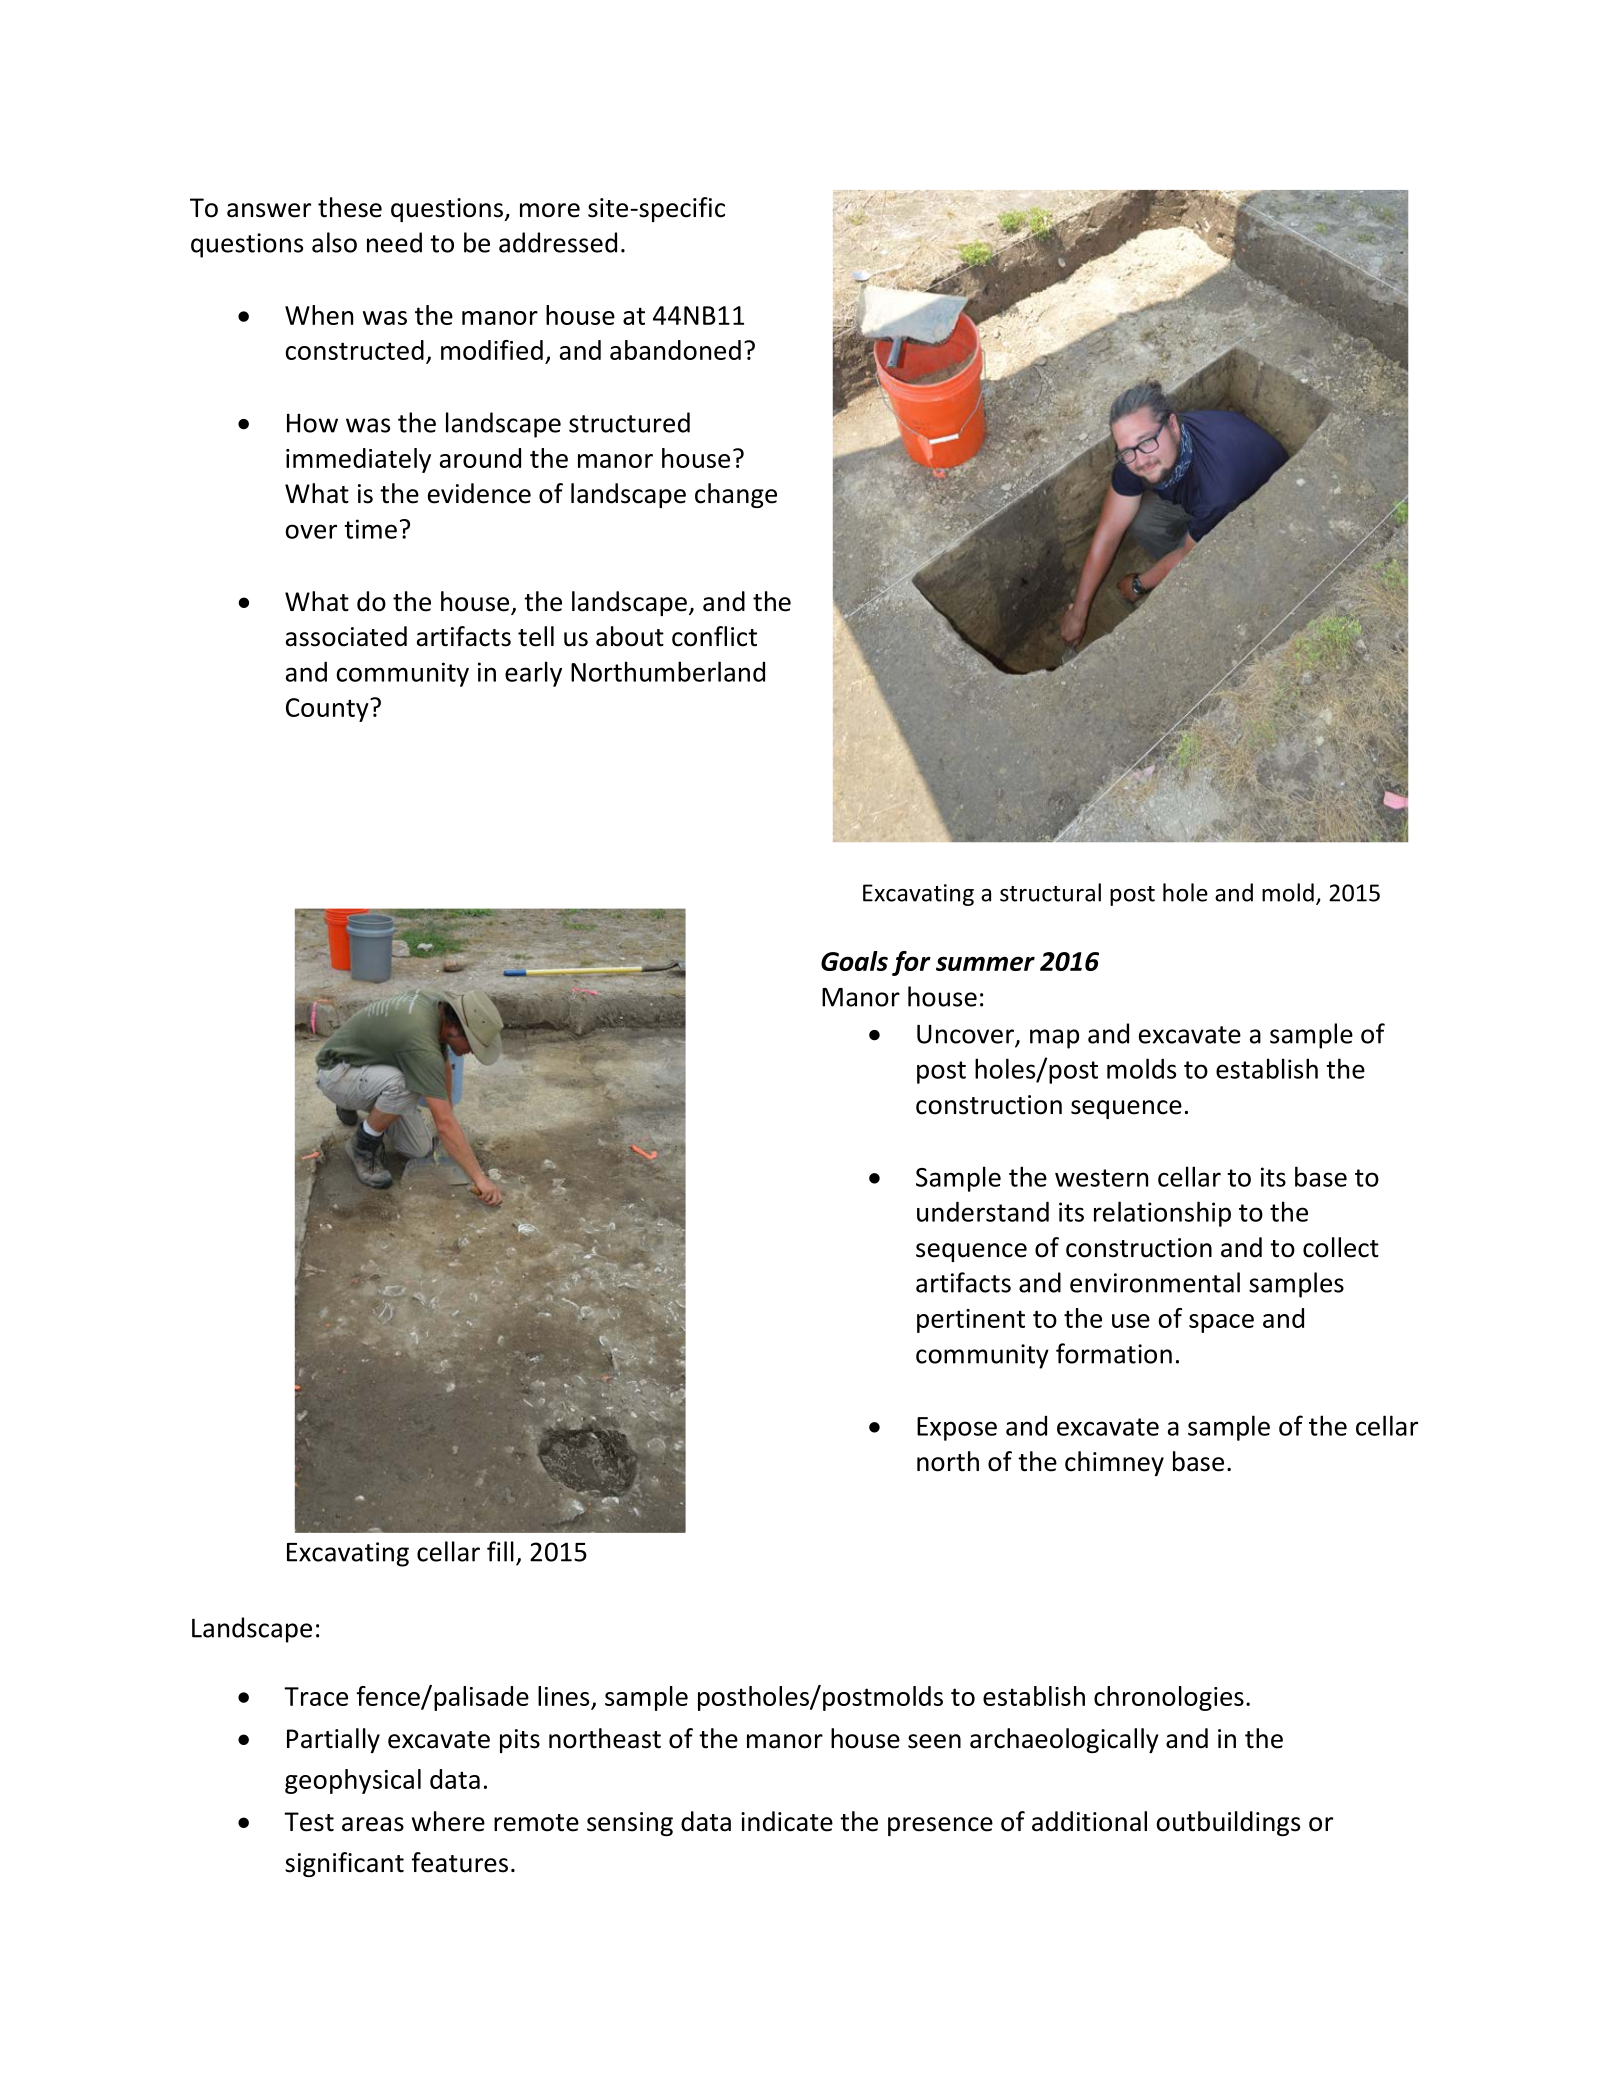  Describe the element at coordinates (787, 1821) in the screenshot. I see `indicate` at that location.
